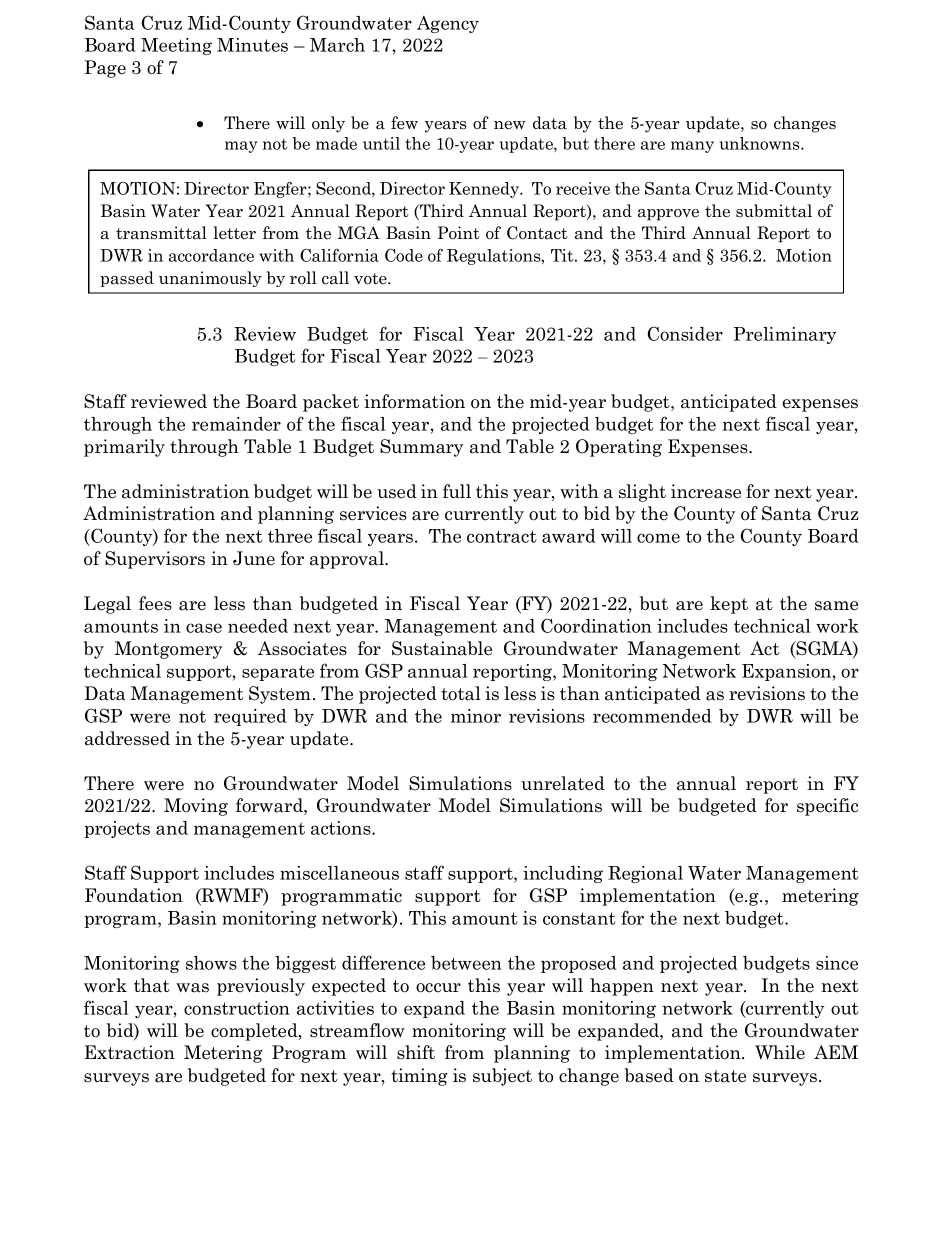 This screenshot has width=952, height=1233. Describe the element at coordinates (448, 24) in the screenshot. I see `Agency` at that location.
